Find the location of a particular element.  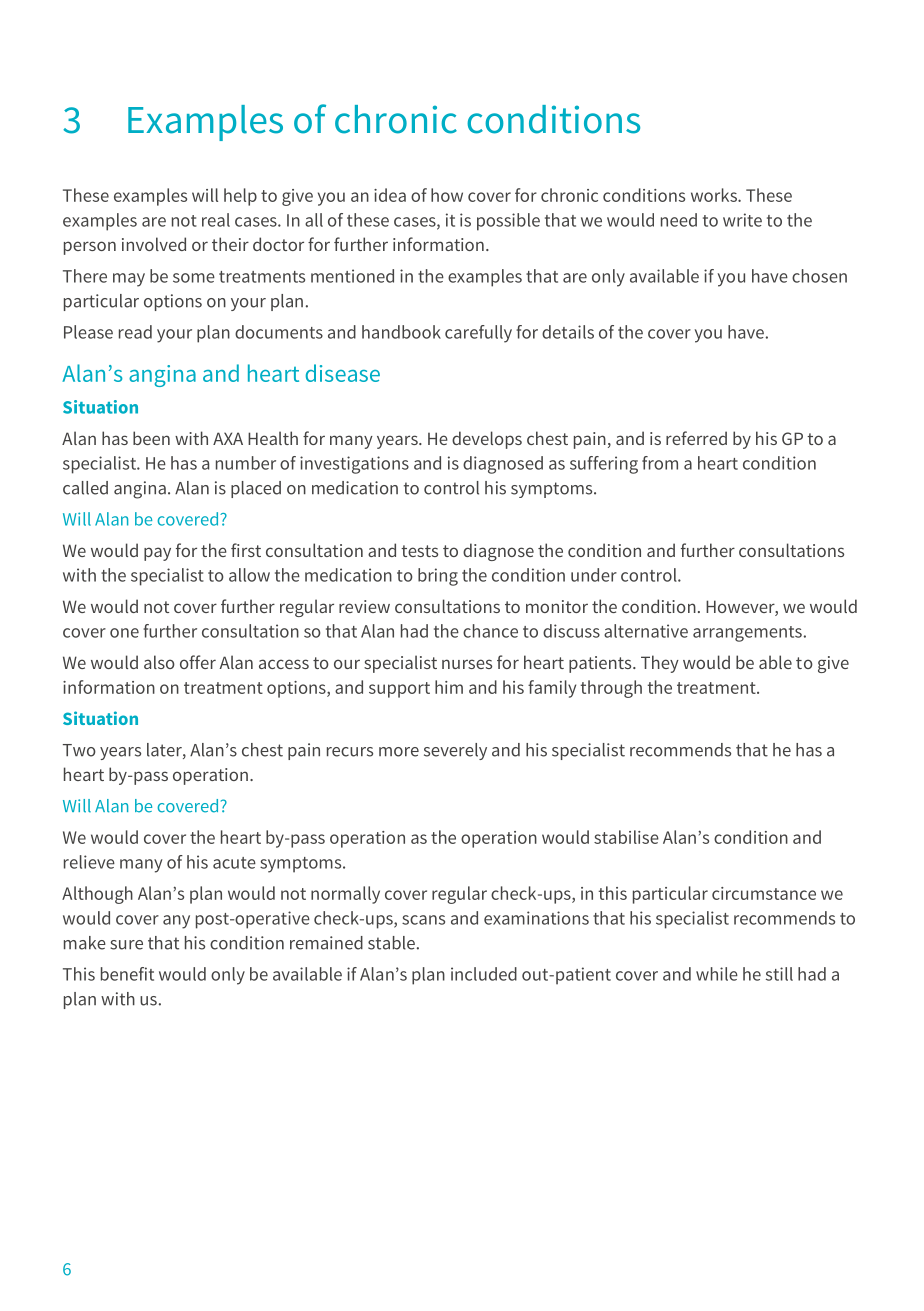

arrangements is located at coordinates (747, 634).
